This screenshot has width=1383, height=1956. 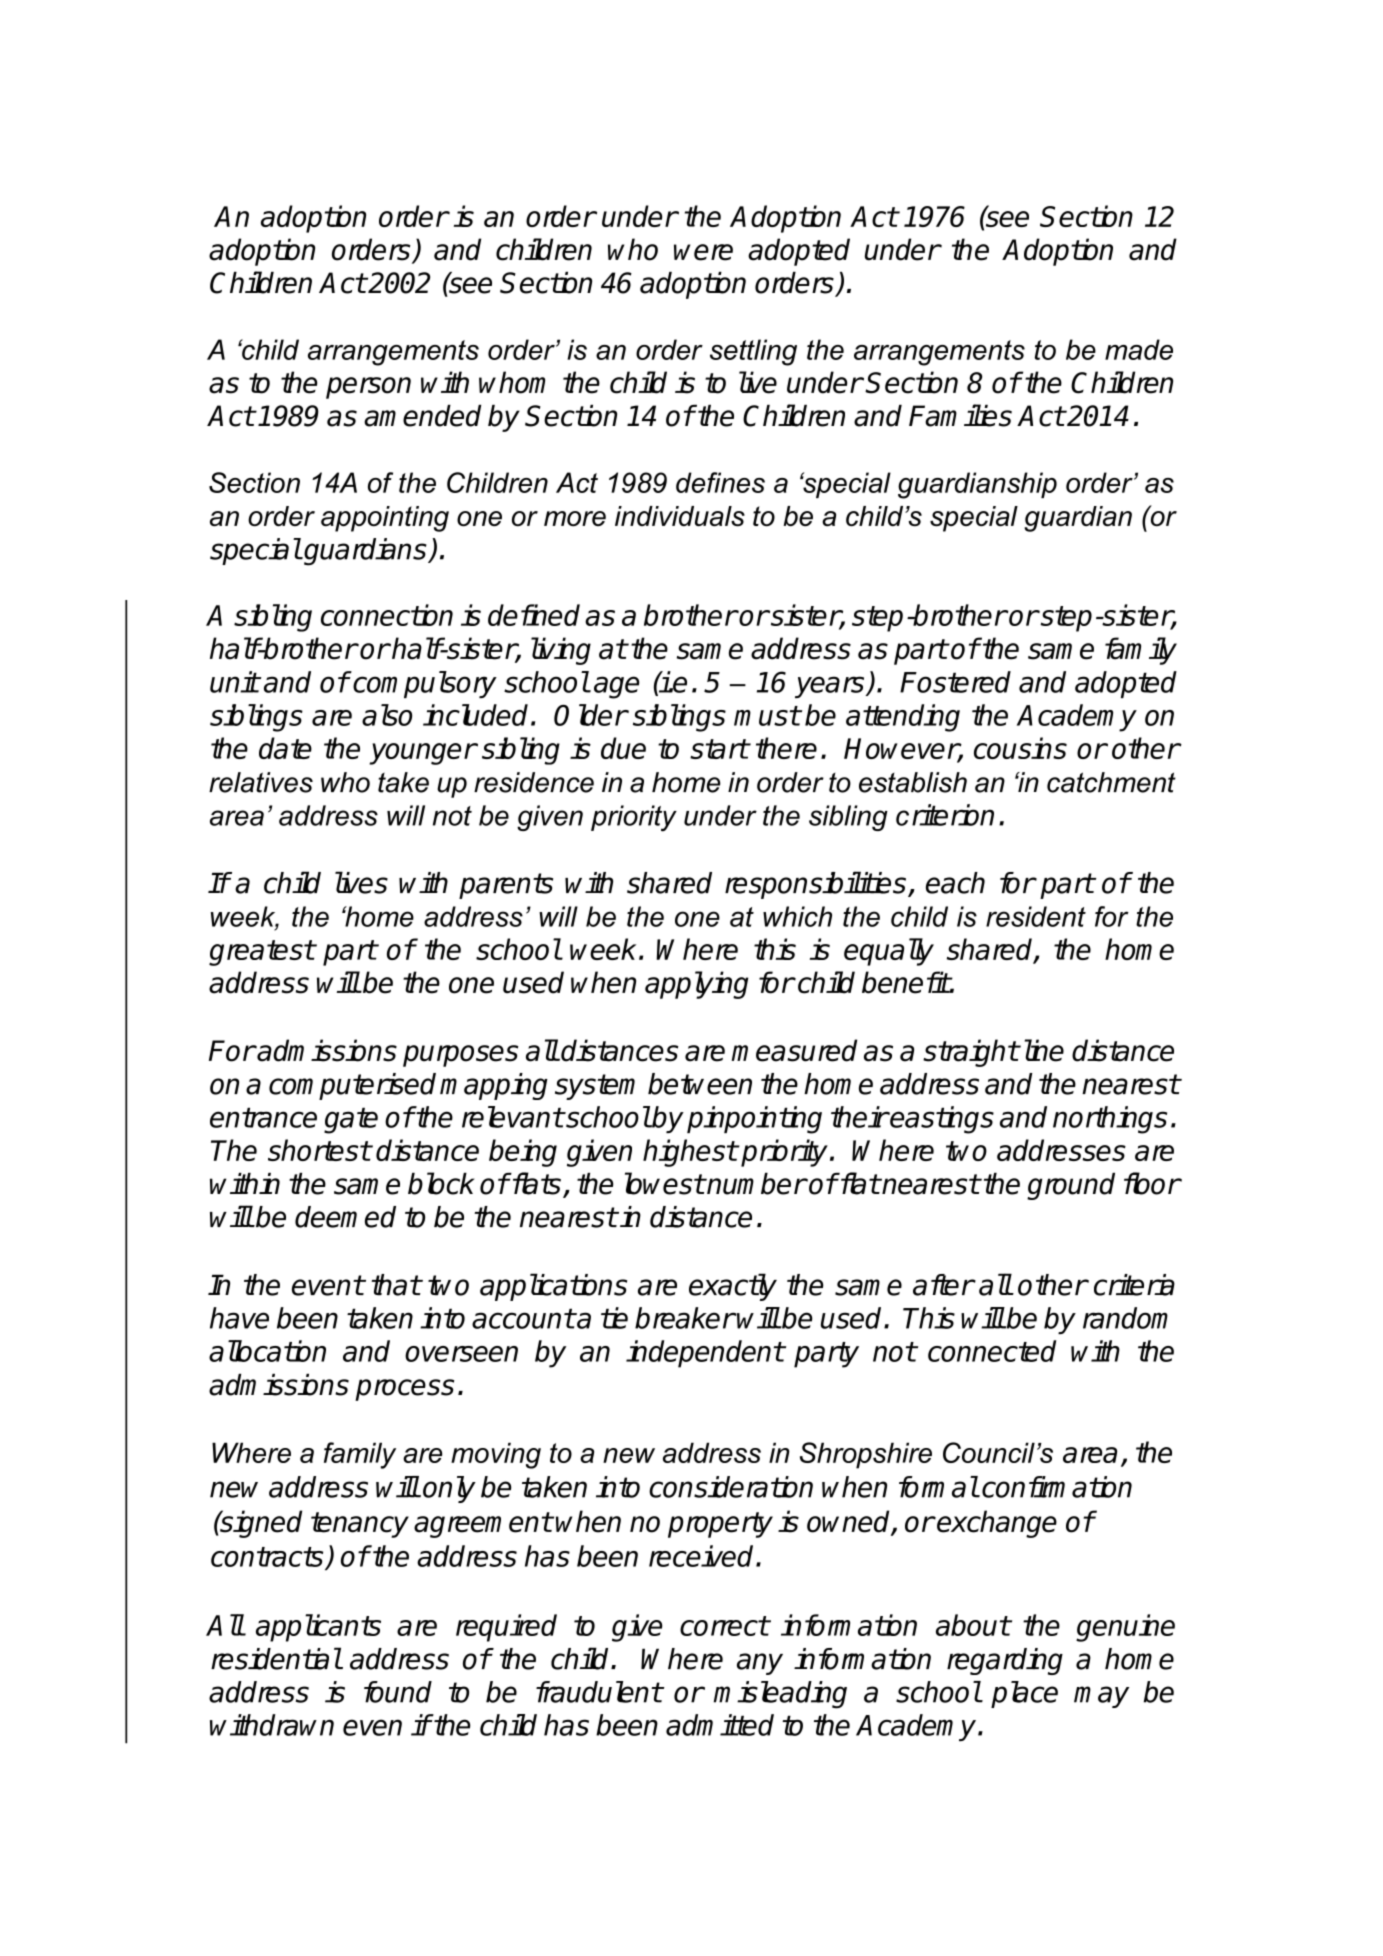 What do you see at coordinates (960, 415) in the screenshot?
I see `Families` at bounding box center [960, 415].
